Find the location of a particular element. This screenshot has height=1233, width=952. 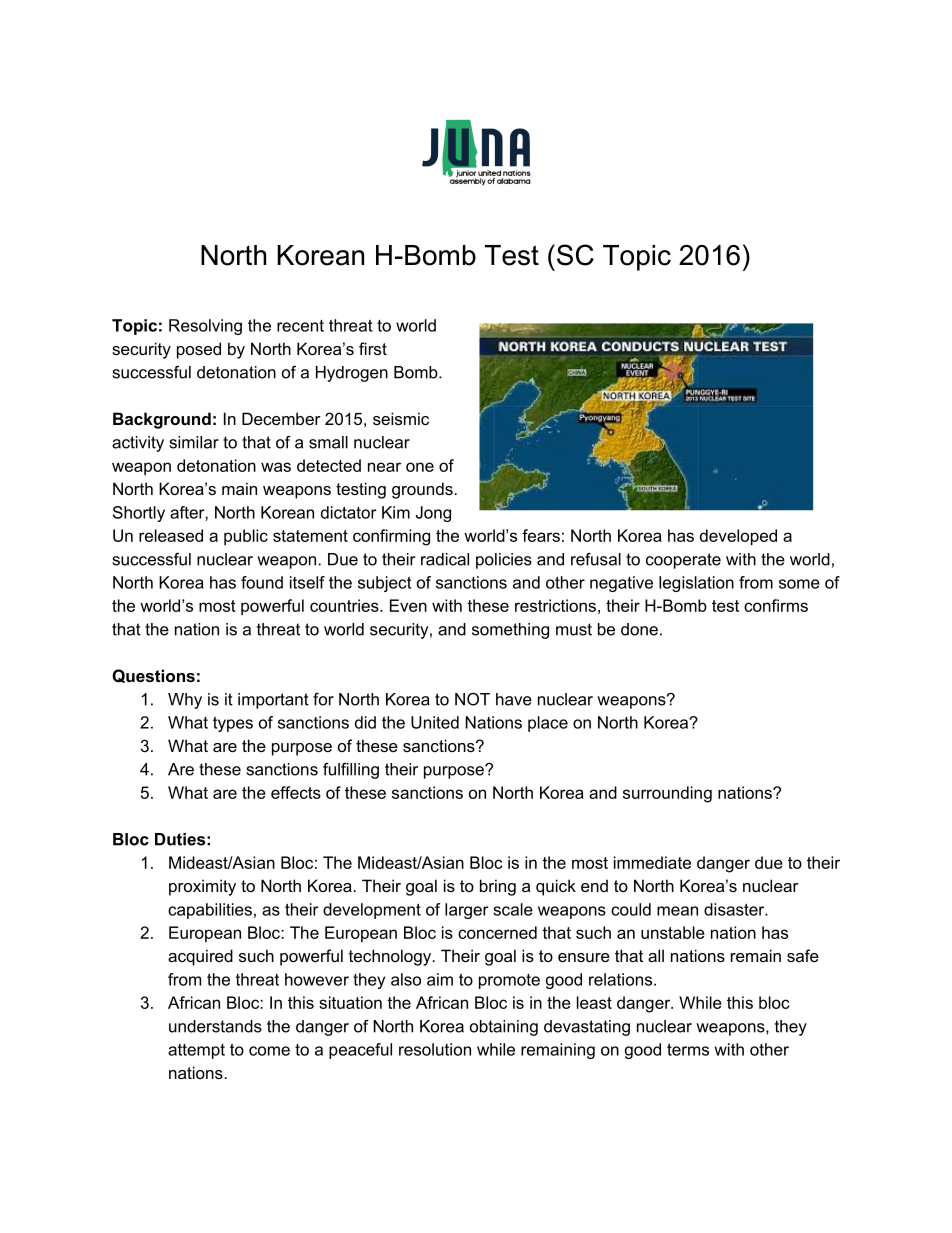

understands is located at coordinates (215, 1026).
